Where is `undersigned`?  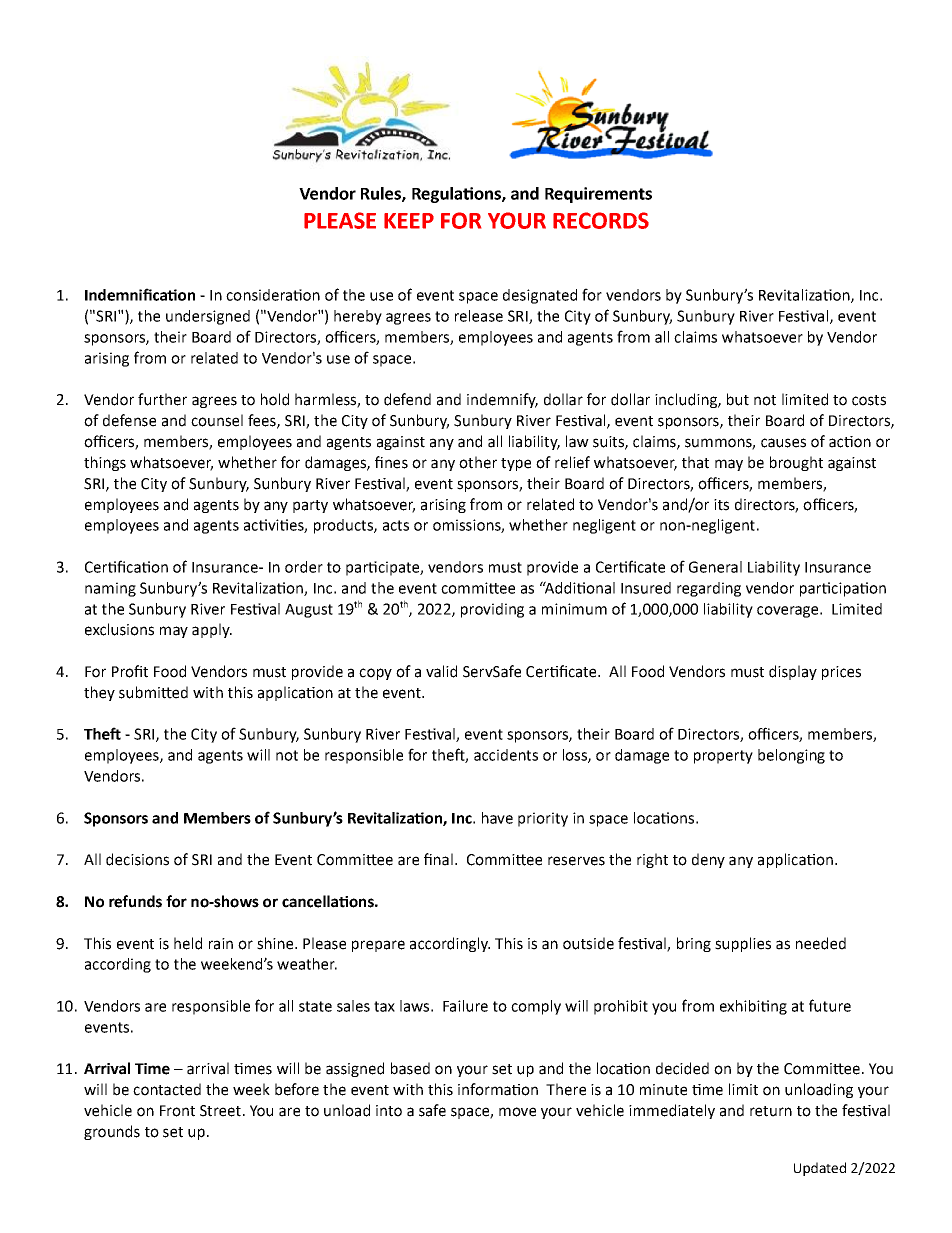 undersigned is located at coordinates (208, 317).
